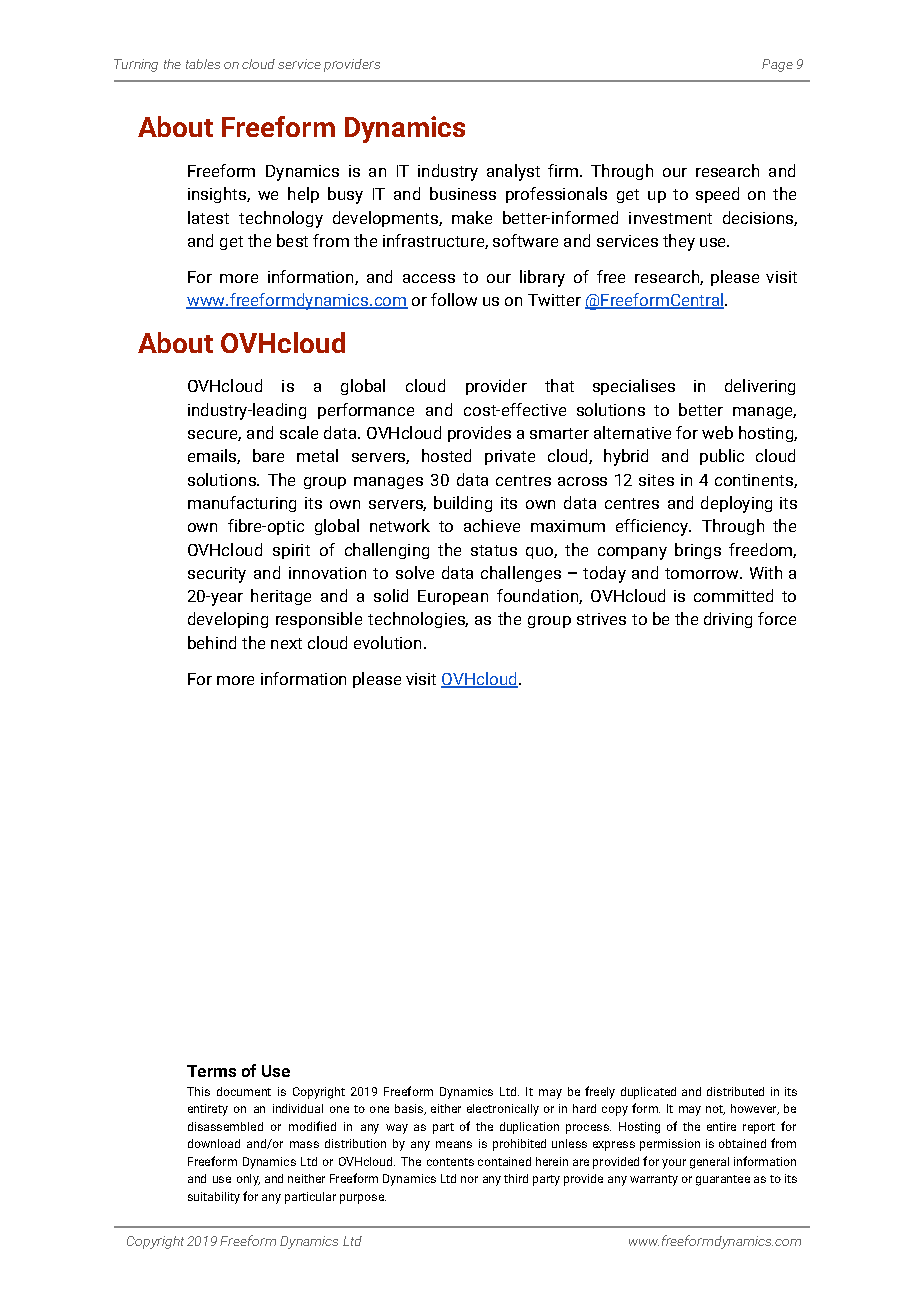  I want to click on tables, so click(203, 64).
